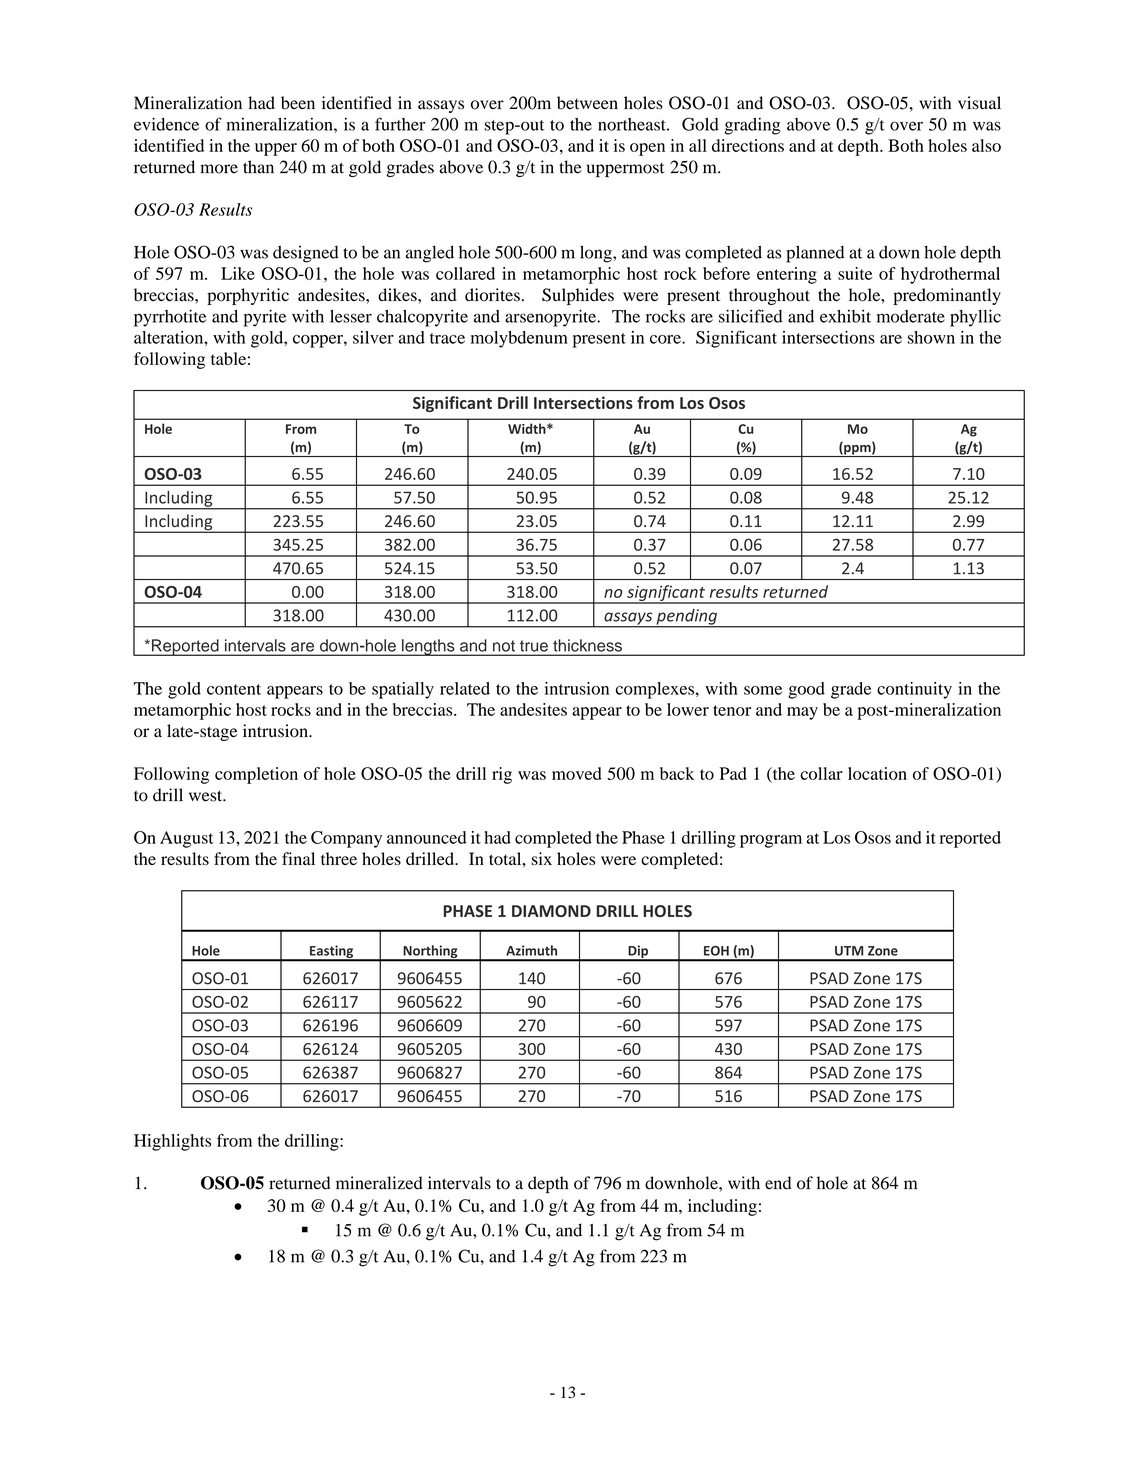 Image resolution: width=1135 pixels, height=1468 pixels. I want to click on shown, so click(931, 337).
